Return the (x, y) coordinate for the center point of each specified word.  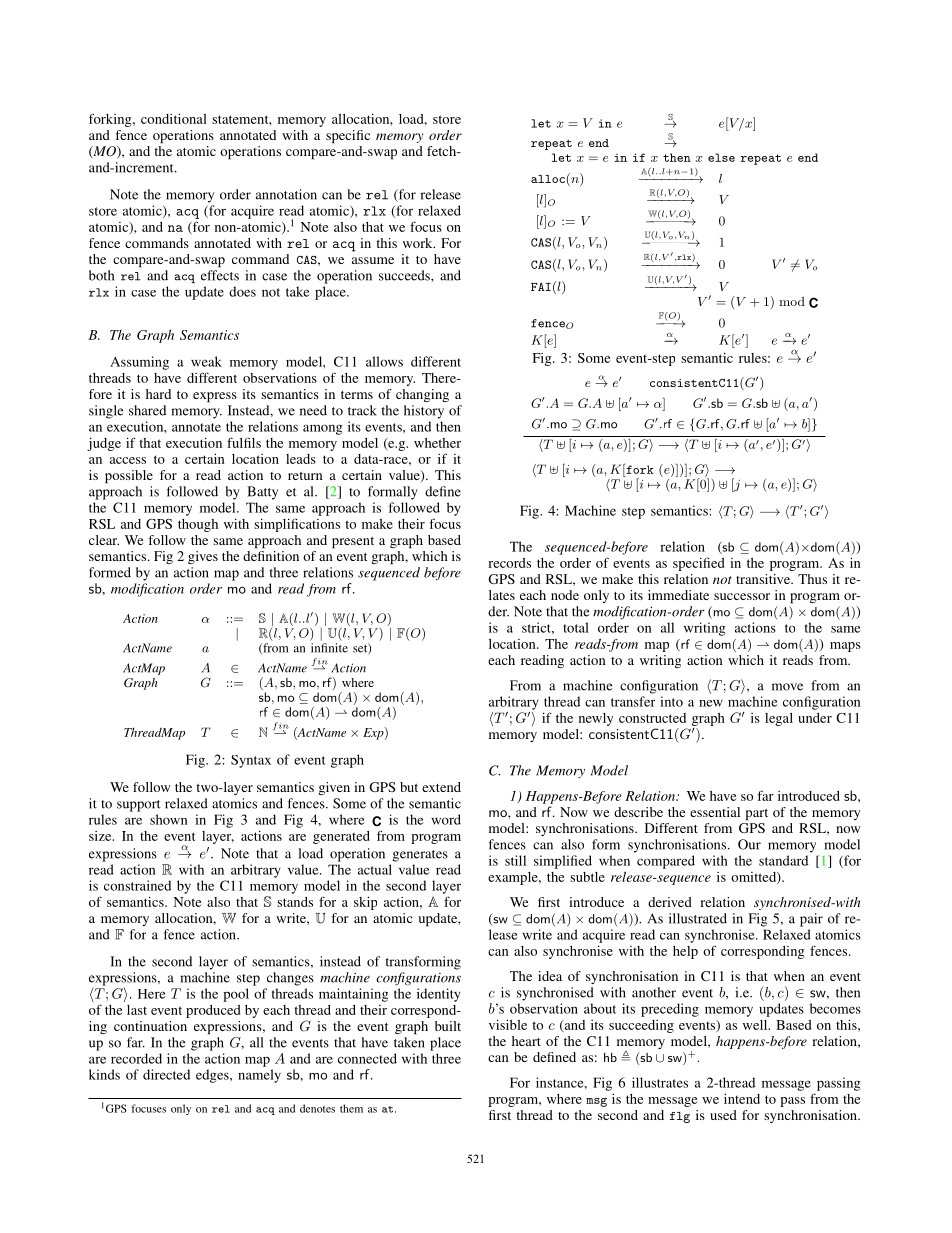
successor (742, 596)
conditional (174, 118)
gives (203, 557)
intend (742, 1098)
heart (526, 1041)
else (721, 157)
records (509, 563)
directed (166, 1074)
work (419, 243)
